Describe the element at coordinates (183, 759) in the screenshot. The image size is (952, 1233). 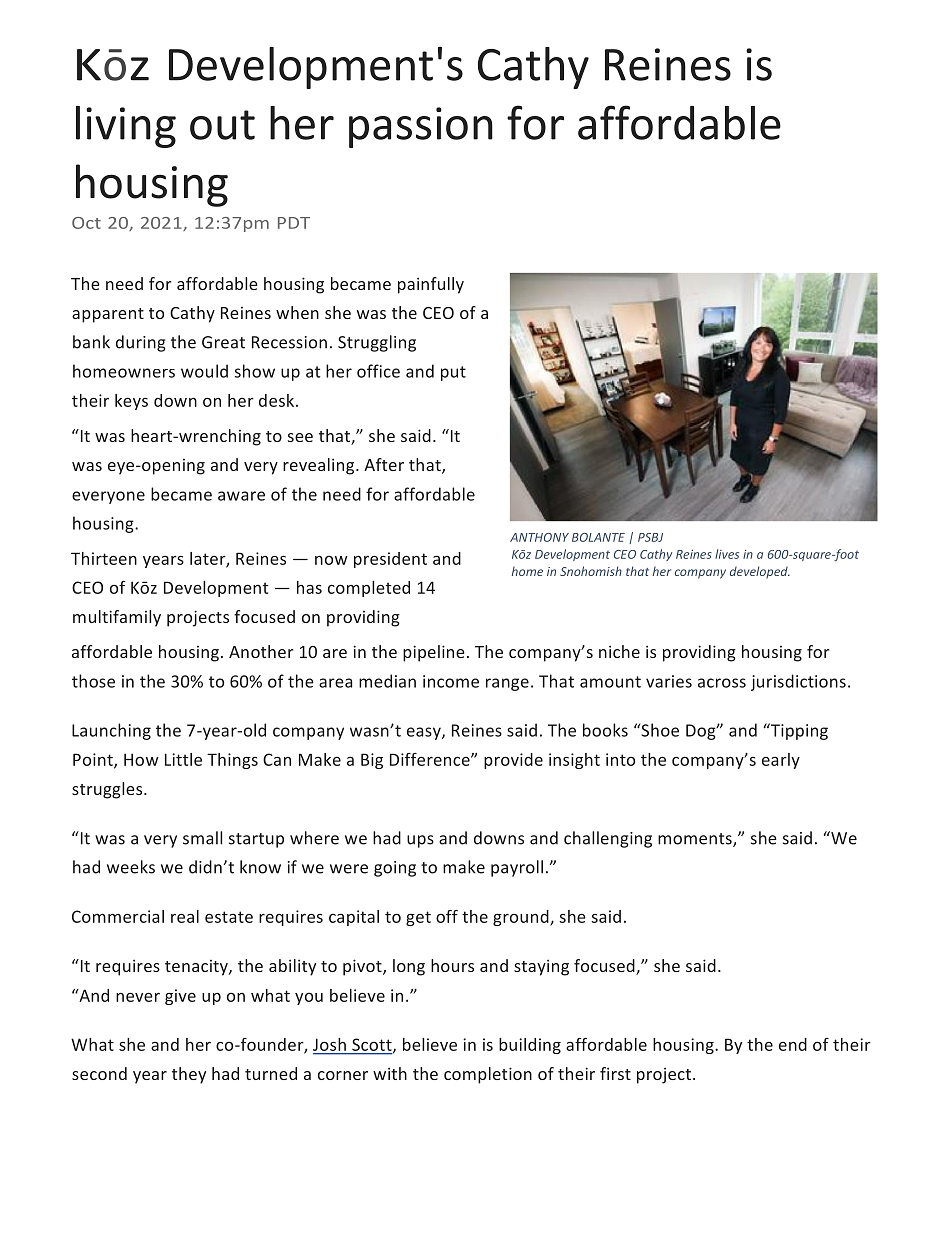
I see `Little` at that location.
